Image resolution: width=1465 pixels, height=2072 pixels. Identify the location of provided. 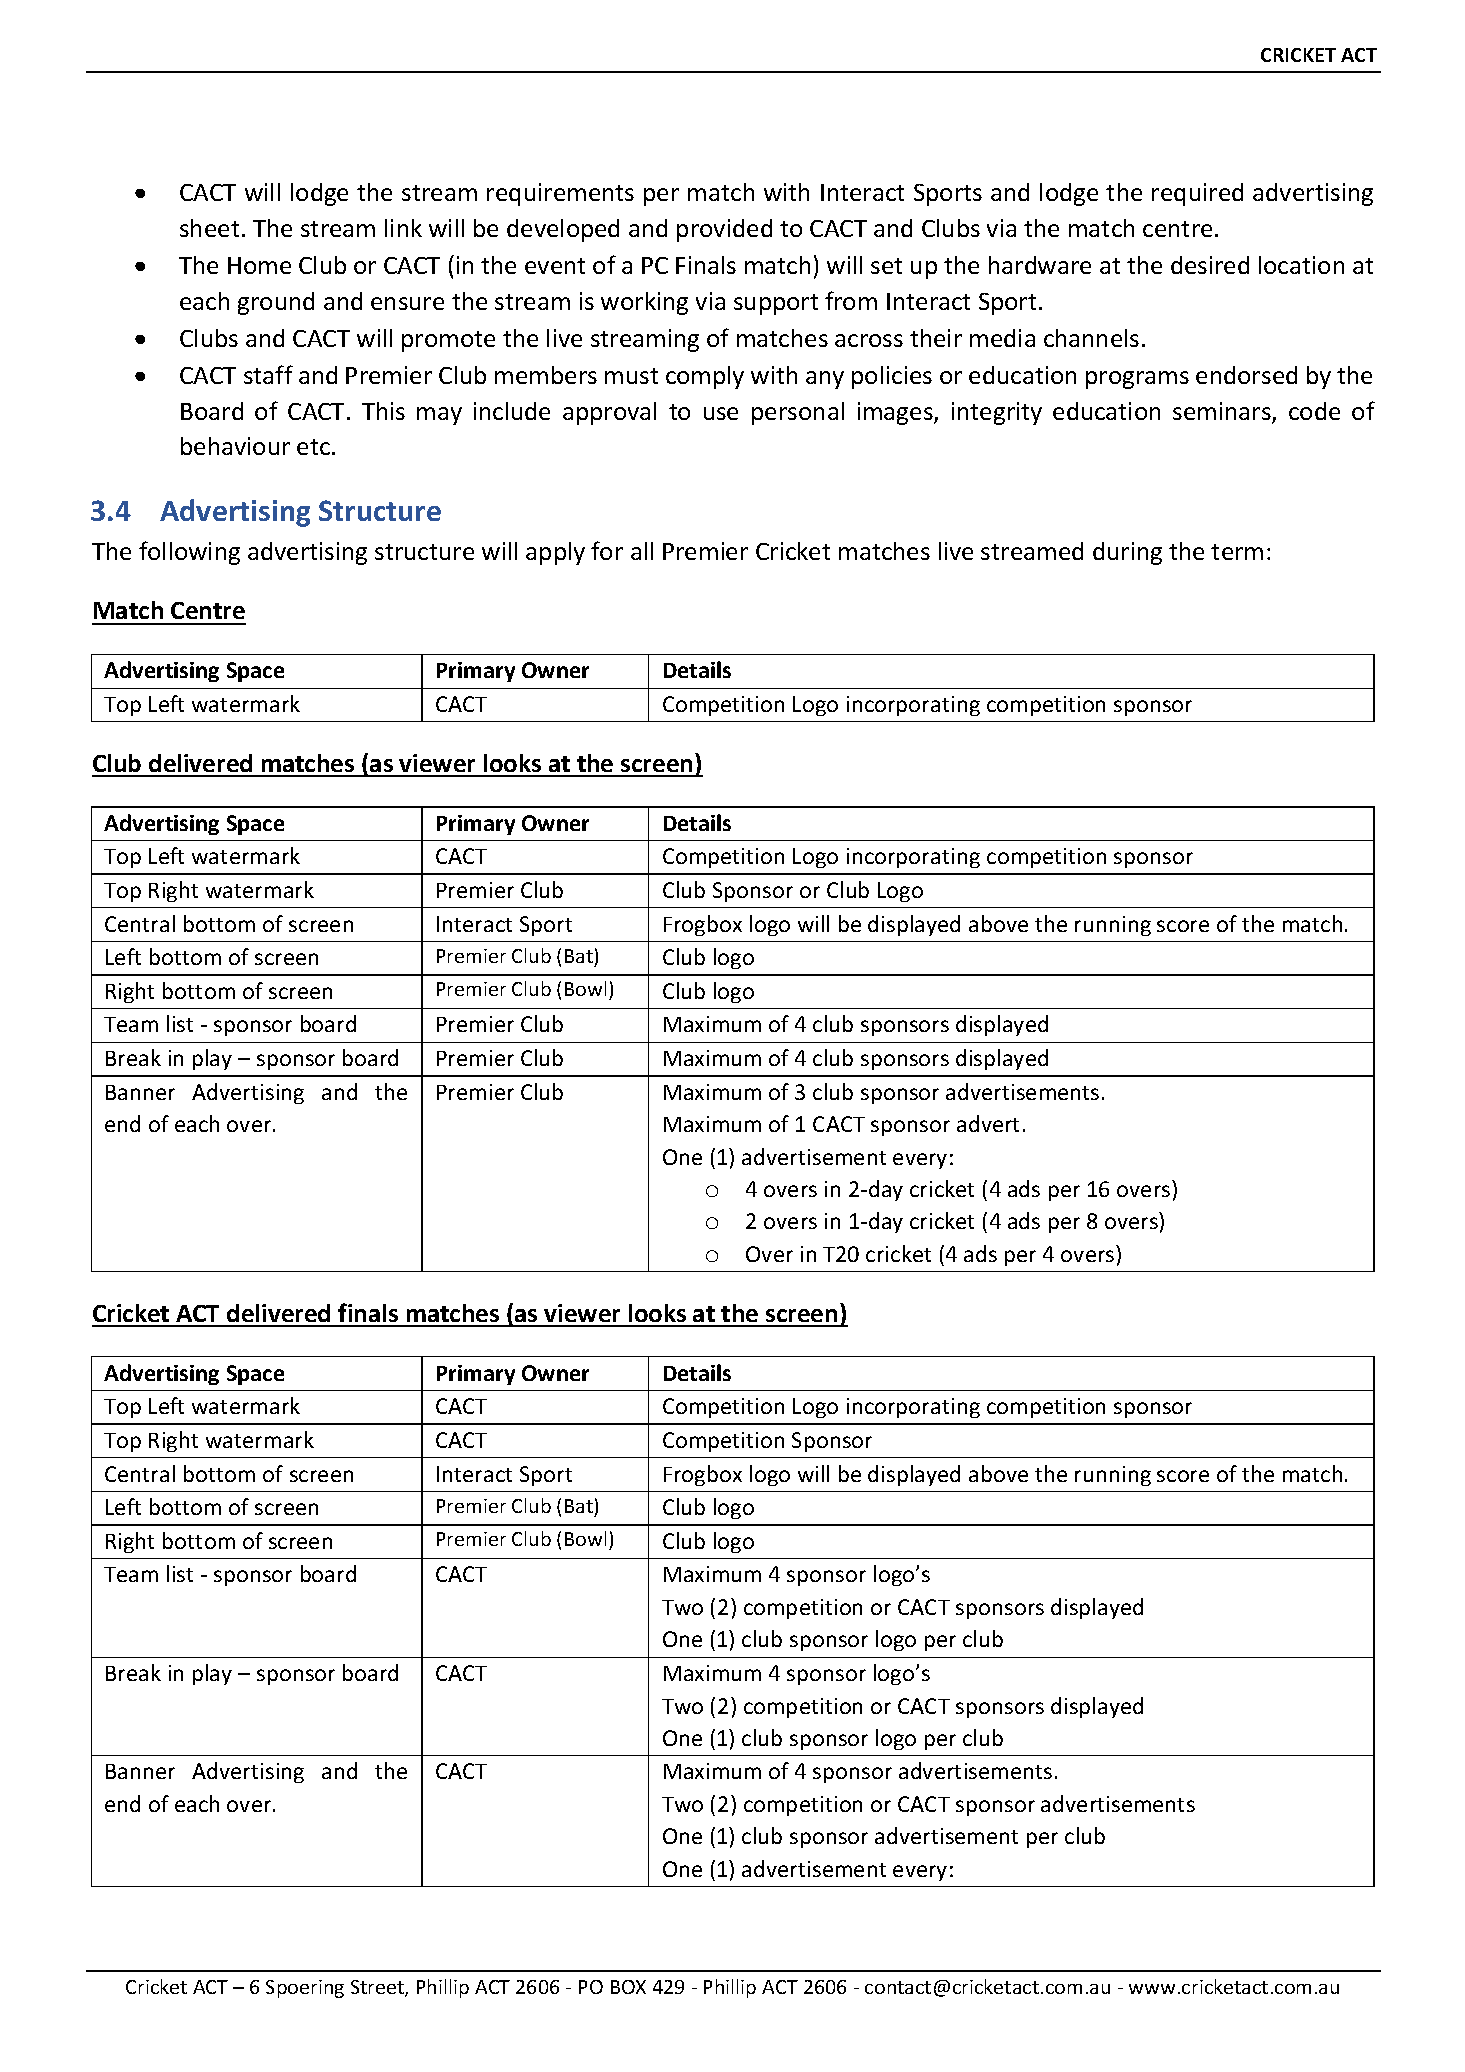
(724, 230).
